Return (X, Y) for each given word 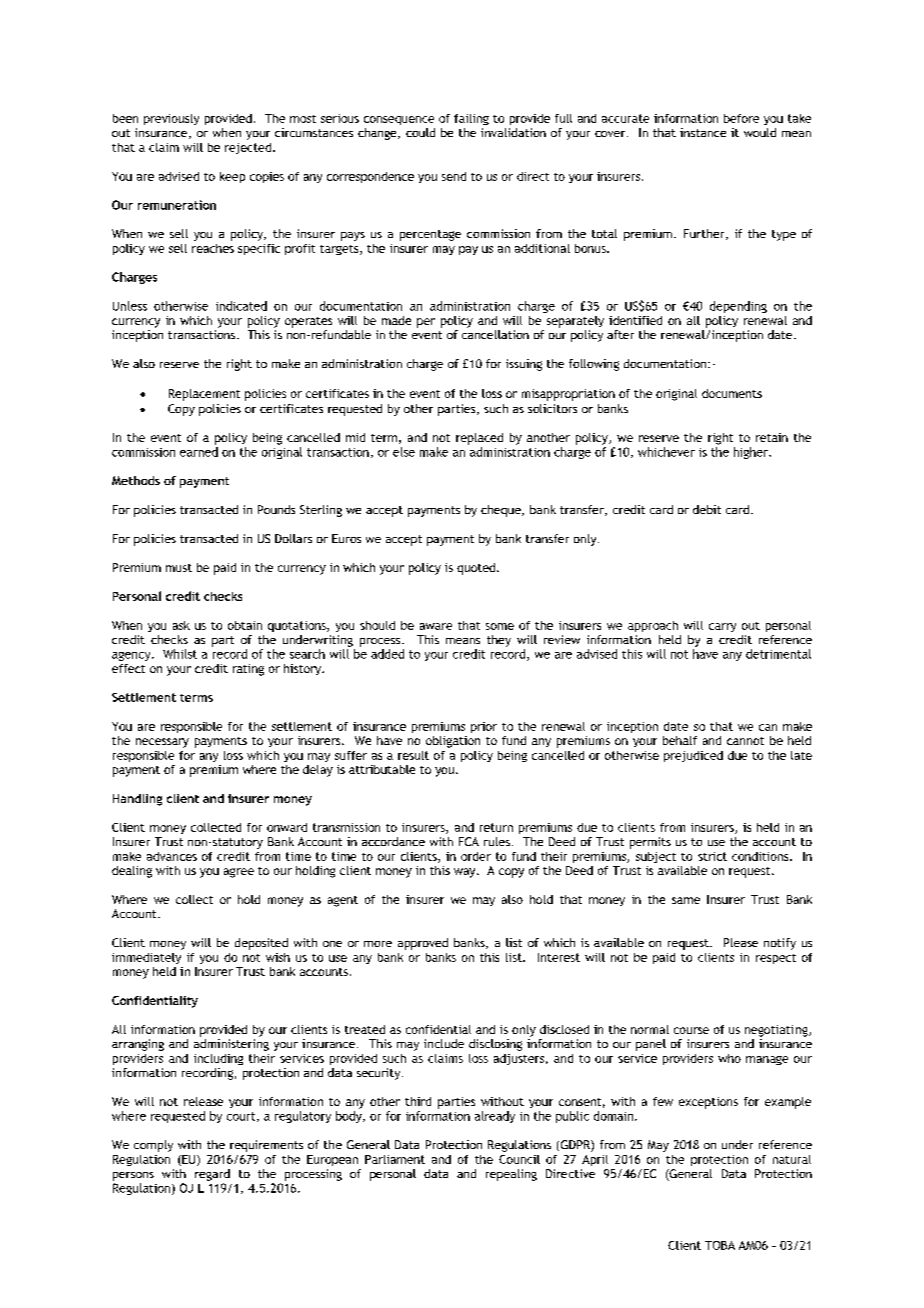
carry (722, 627)
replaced (479, 439)
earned (199, 452)
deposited (261, 944)
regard (212, 1175)
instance (703, 132)
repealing (511, 1175)
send (454, 176)
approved (423, 944)
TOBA (720, 1245)
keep (232, 177)
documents (732, 393)
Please (741, 942)
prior (484, 727)
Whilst (180, 654)
